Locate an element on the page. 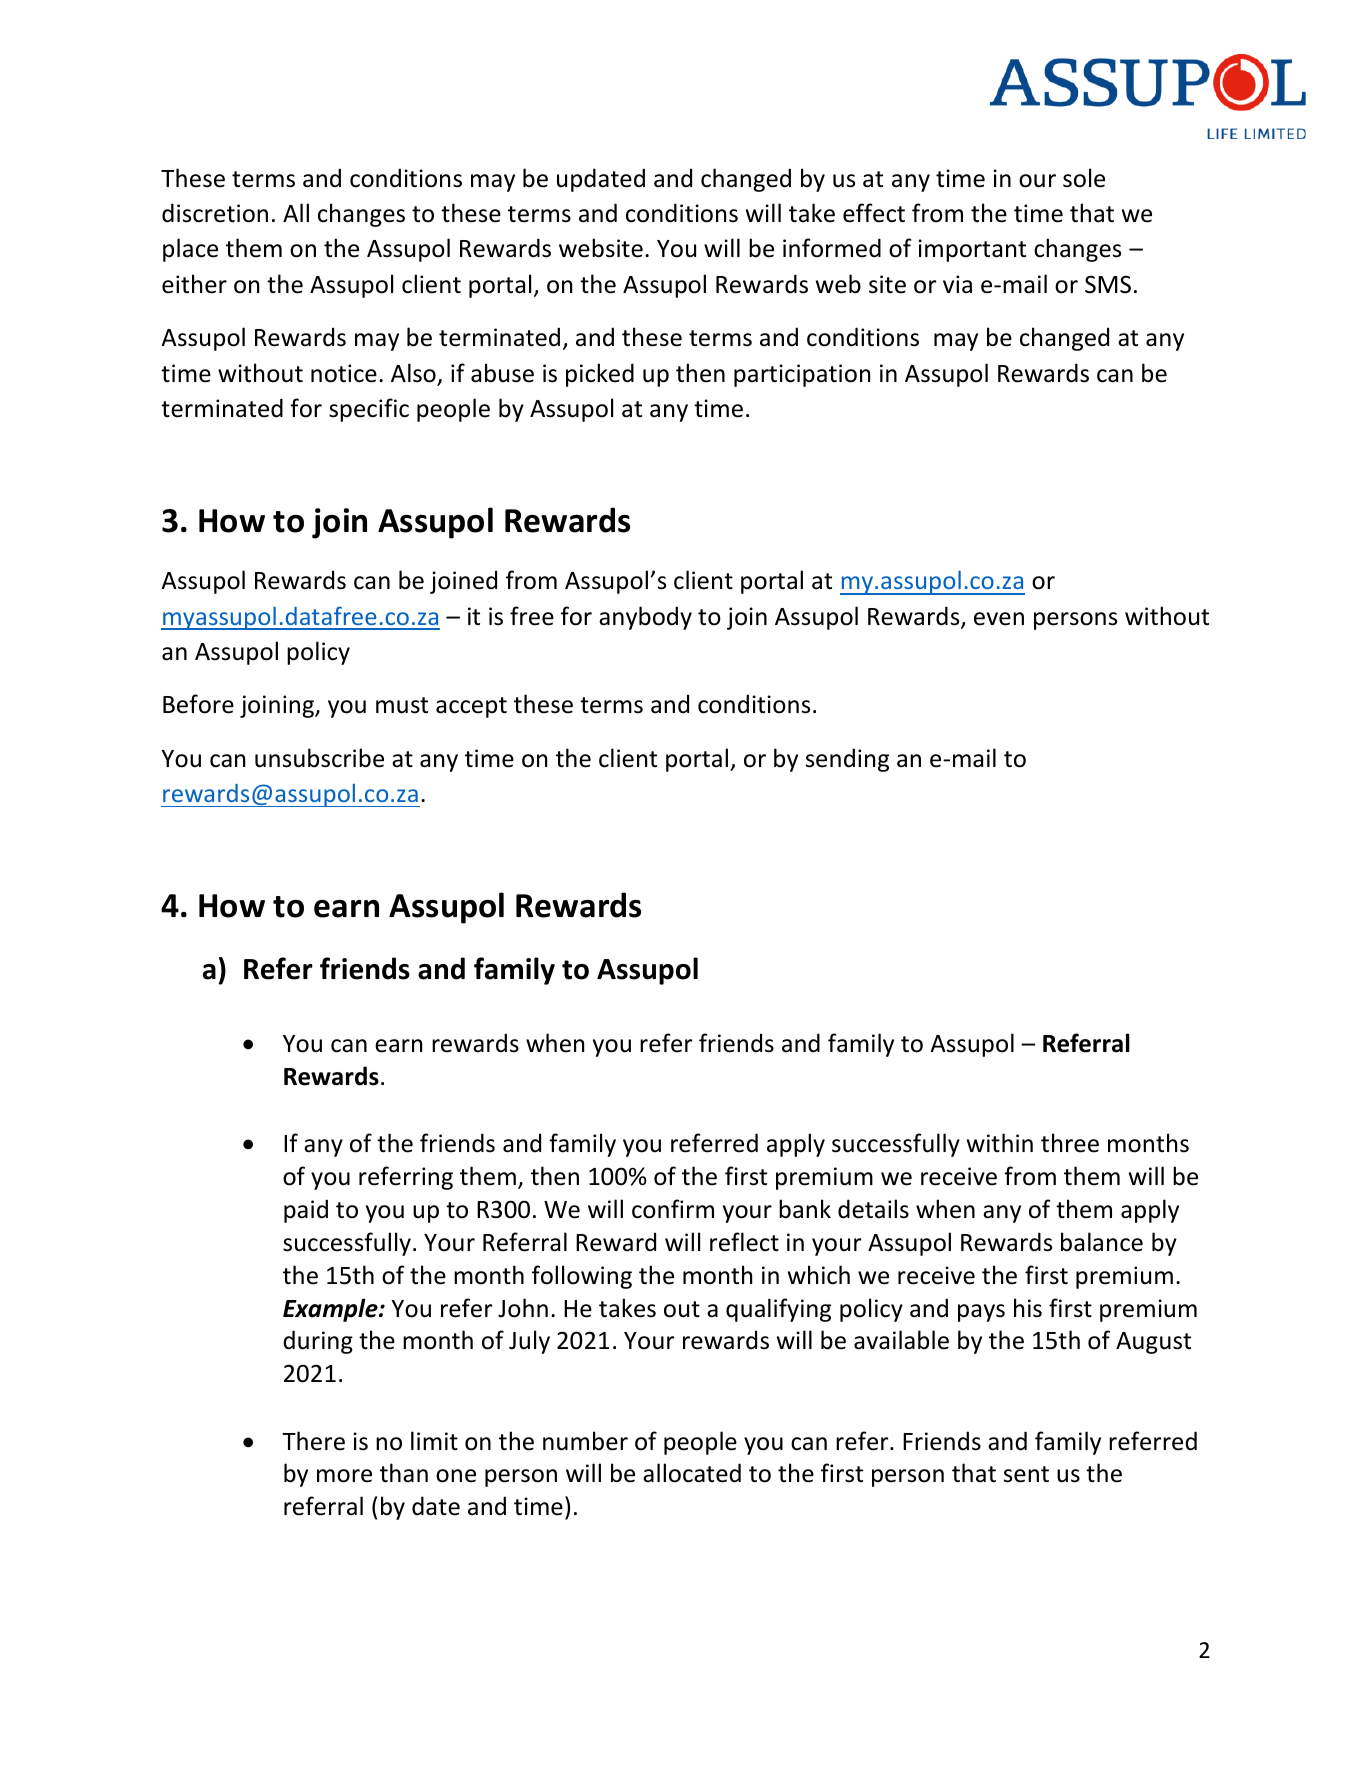 Image resolution: width=1372 pixels, height=1776 pixels. even is located at coordinates (999, 619).
